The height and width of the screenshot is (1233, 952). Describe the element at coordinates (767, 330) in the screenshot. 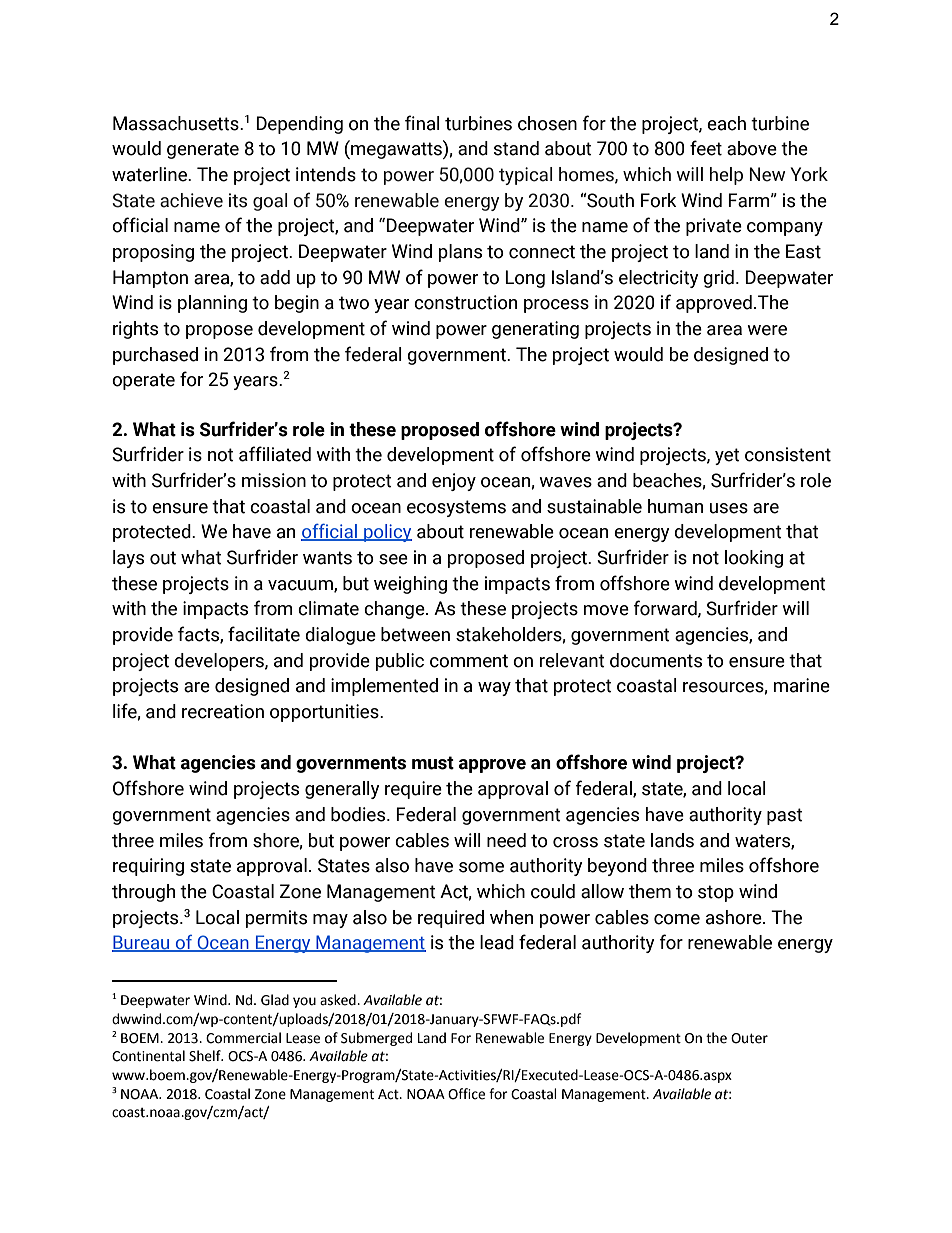

I see `were` at that location.
